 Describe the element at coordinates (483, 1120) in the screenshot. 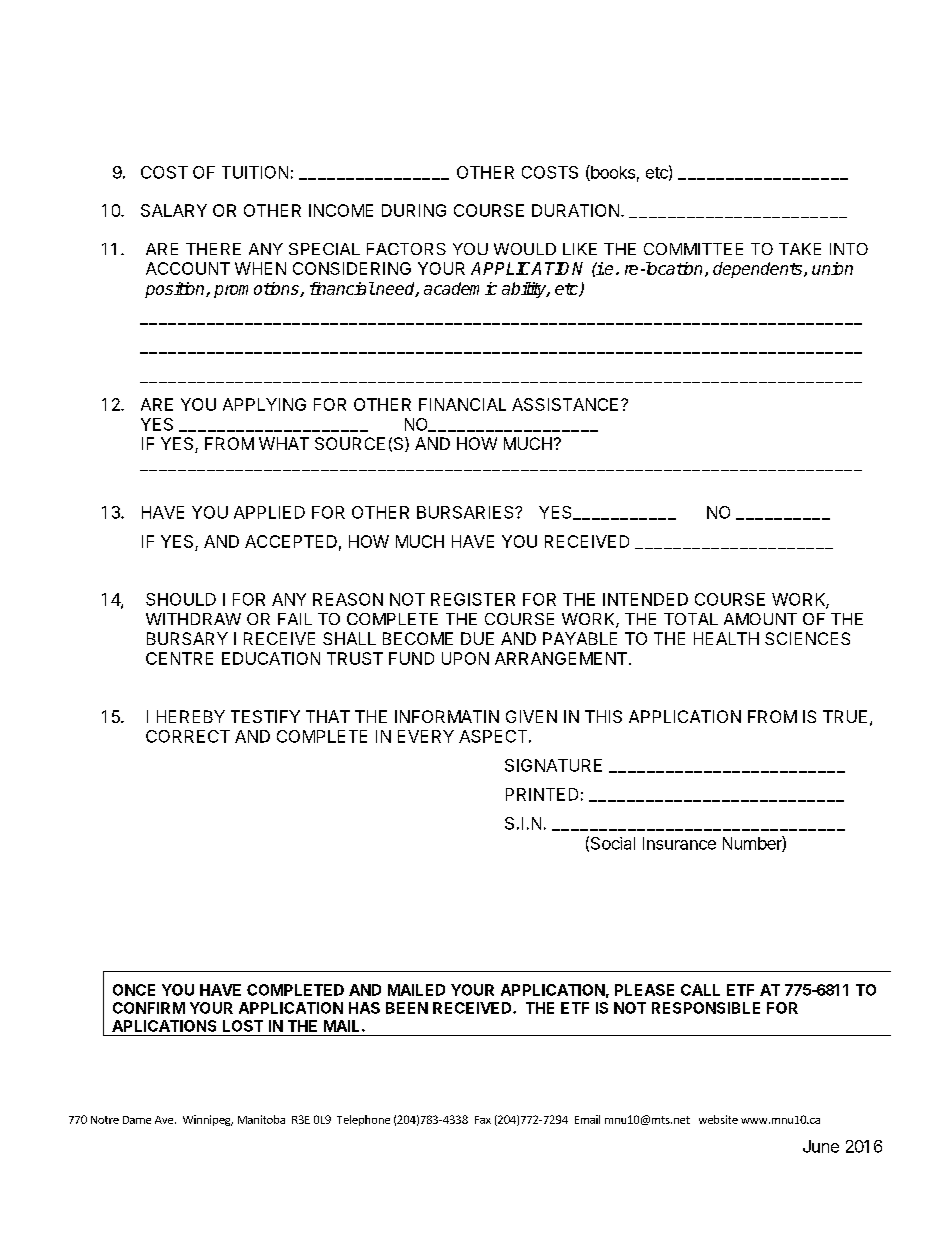

I see `Fax` at that location.
